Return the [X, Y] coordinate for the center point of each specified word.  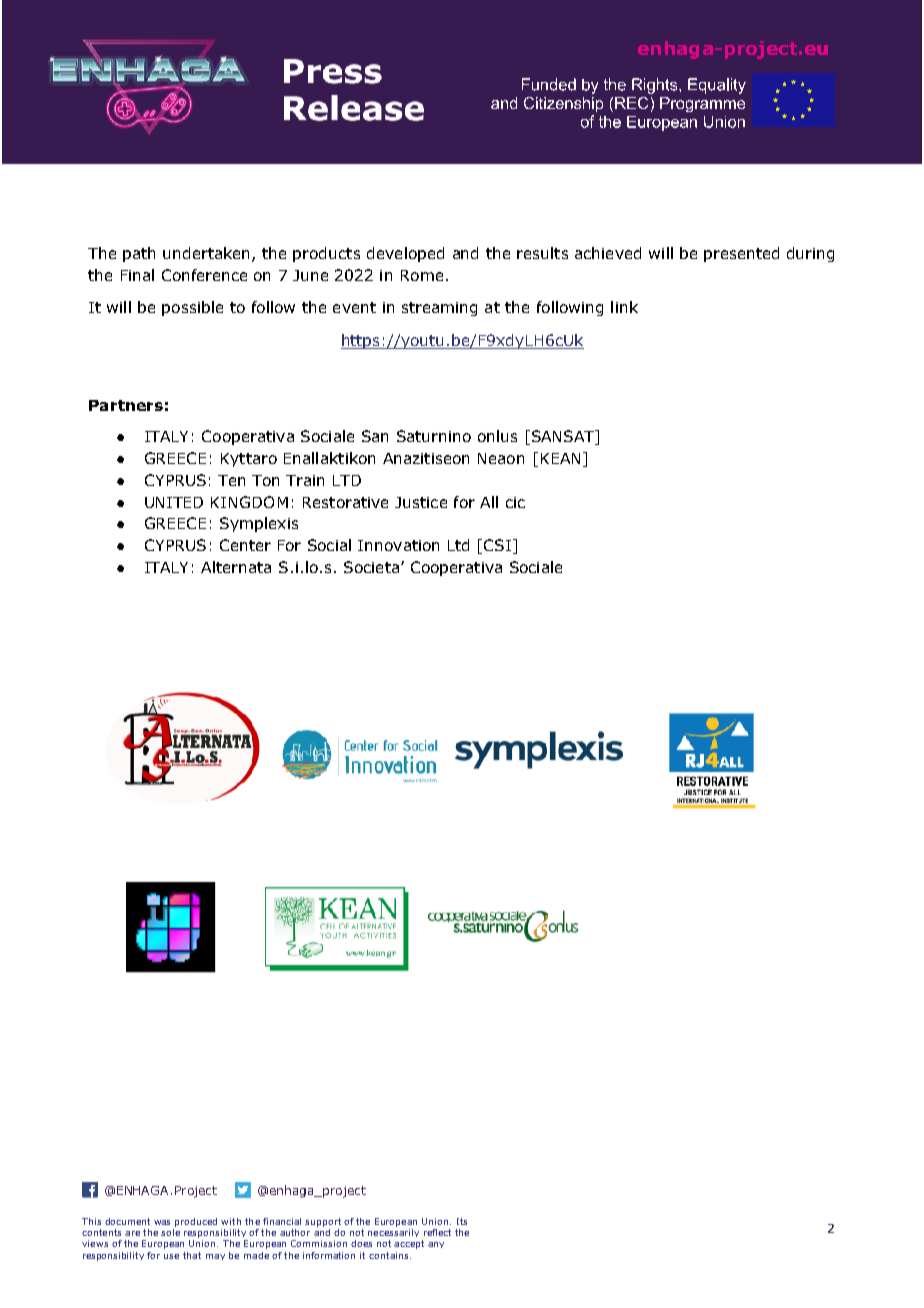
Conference [204, 275]
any [436, 1245]
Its [462, 1221]
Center [245, 545]
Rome [422, 275]
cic [515, 502]
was [162, 1222]
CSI [497, 545]
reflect [437, 1232]
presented [741, 254]
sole [170, 1232]
